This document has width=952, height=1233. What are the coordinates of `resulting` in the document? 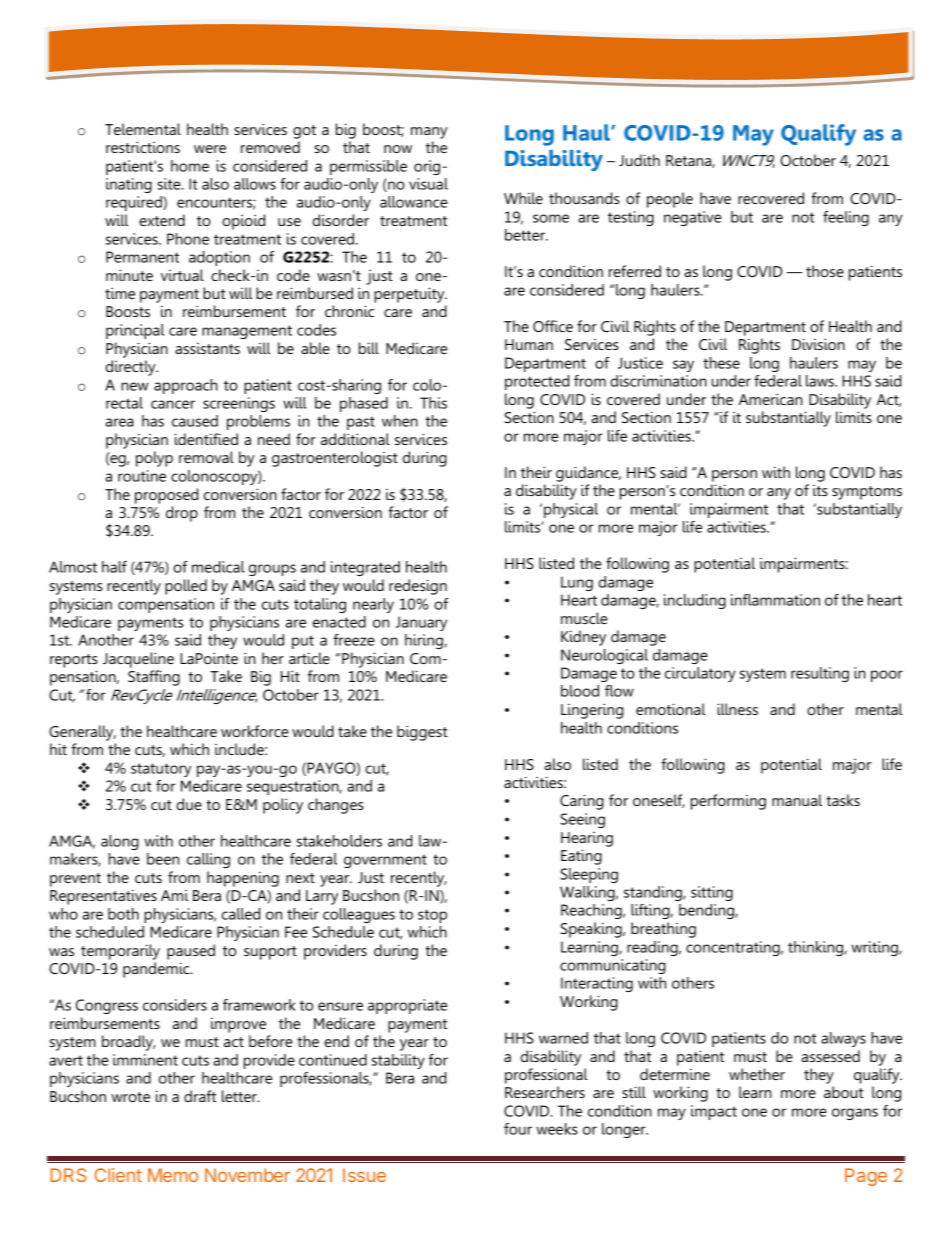 It's located at (820, 674).
